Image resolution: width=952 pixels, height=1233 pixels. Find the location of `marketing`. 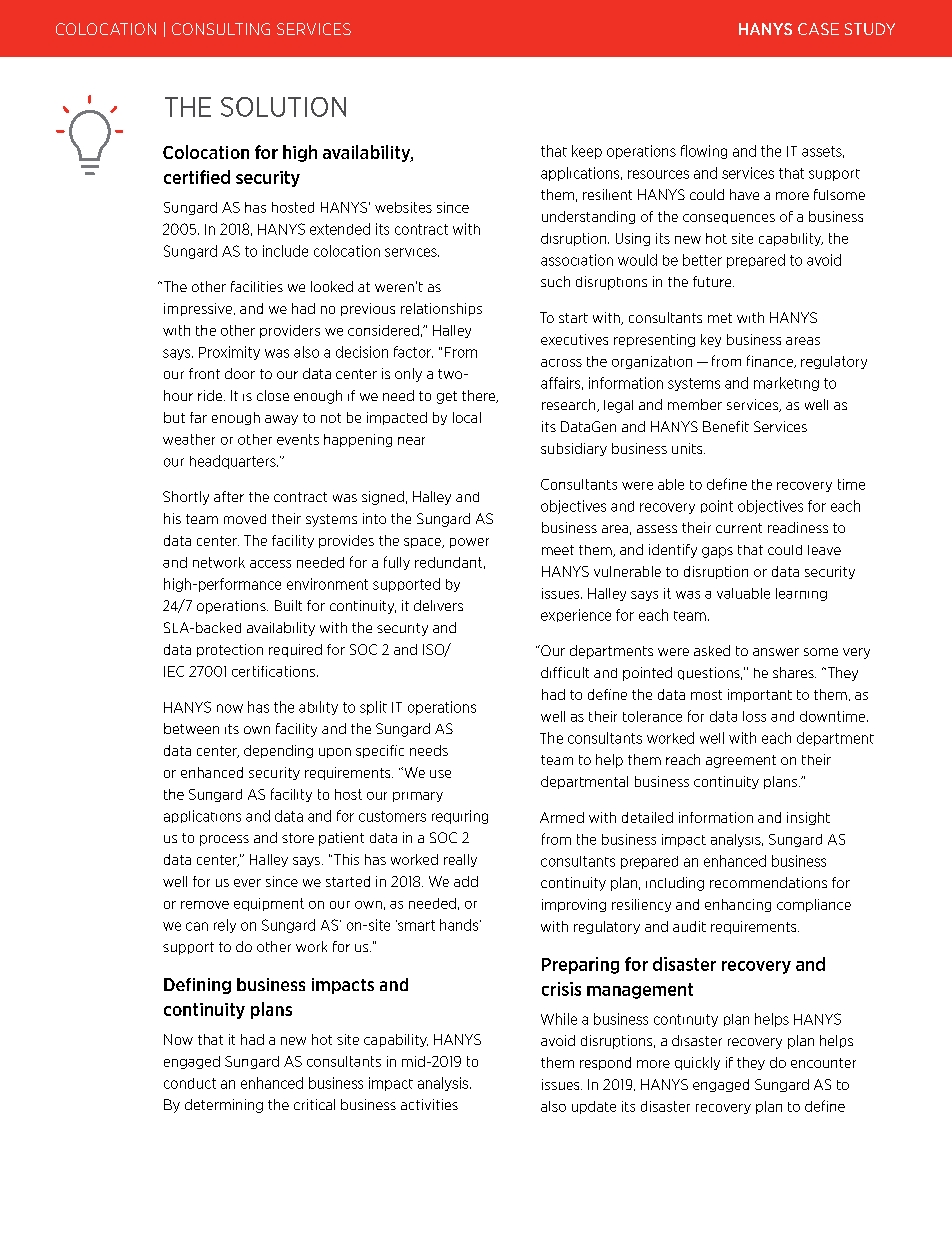

marketing is located at coordinates (786, 384).
